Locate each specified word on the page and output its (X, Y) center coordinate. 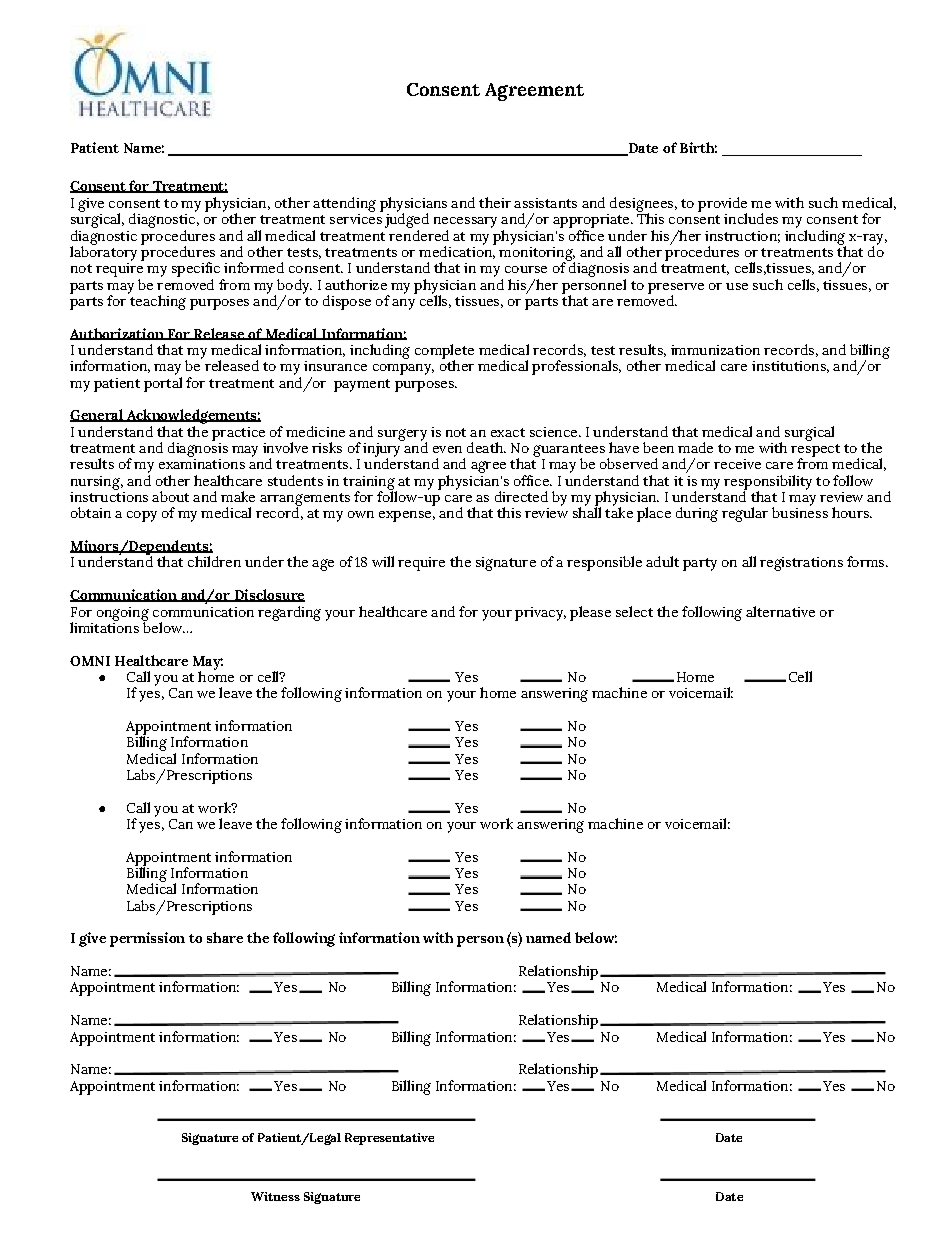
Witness (275, 1196)
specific (196, 269)
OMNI (90, 661)
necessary (465, 222)
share (225, 937)
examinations (202, 464)
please (590, 613)
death (486, 447)
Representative (389, 1139)
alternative (780, 611)
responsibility (768, 483)
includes (751, 218)
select (634, 611)
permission (147, 939)
